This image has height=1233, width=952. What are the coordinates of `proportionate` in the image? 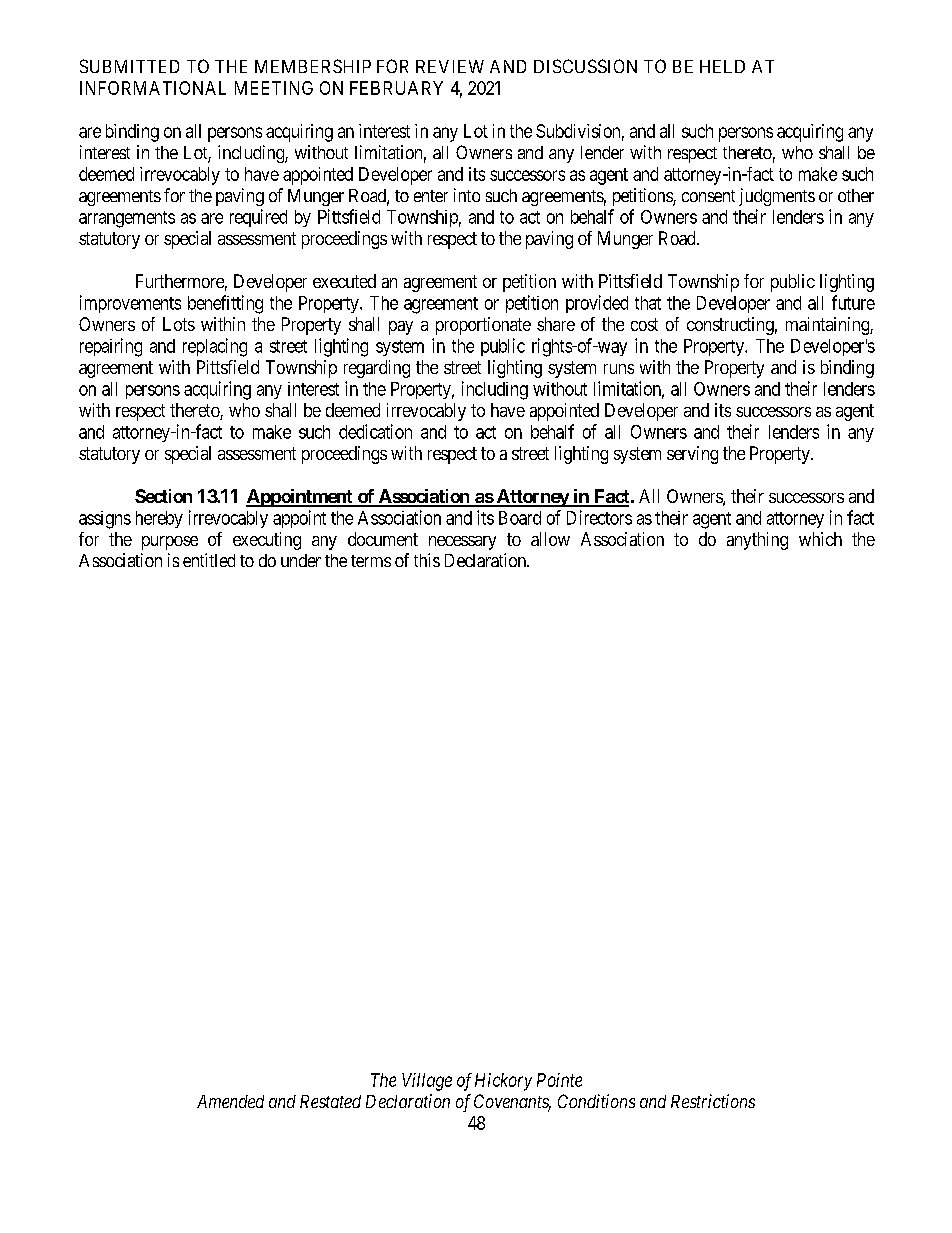 It's located at (483, 326).
